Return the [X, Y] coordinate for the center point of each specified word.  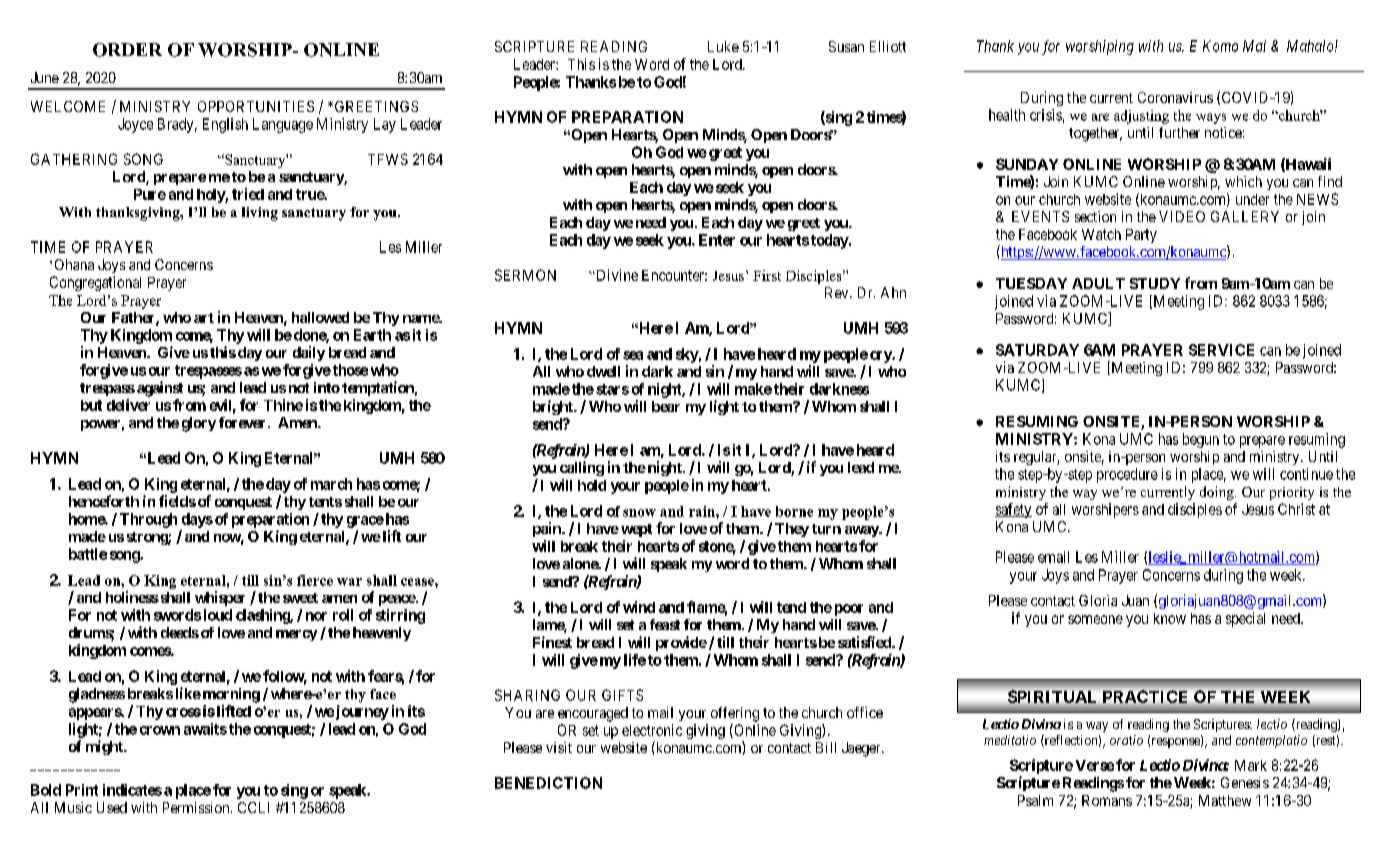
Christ [1296, 509]
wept [636, 530]
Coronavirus [1175, 97]
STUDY [1155, 283]
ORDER [127, 50]
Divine [616, 275]
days [197, 520]
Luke [723, 46]
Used [112, 807]
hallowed [320, 317]
